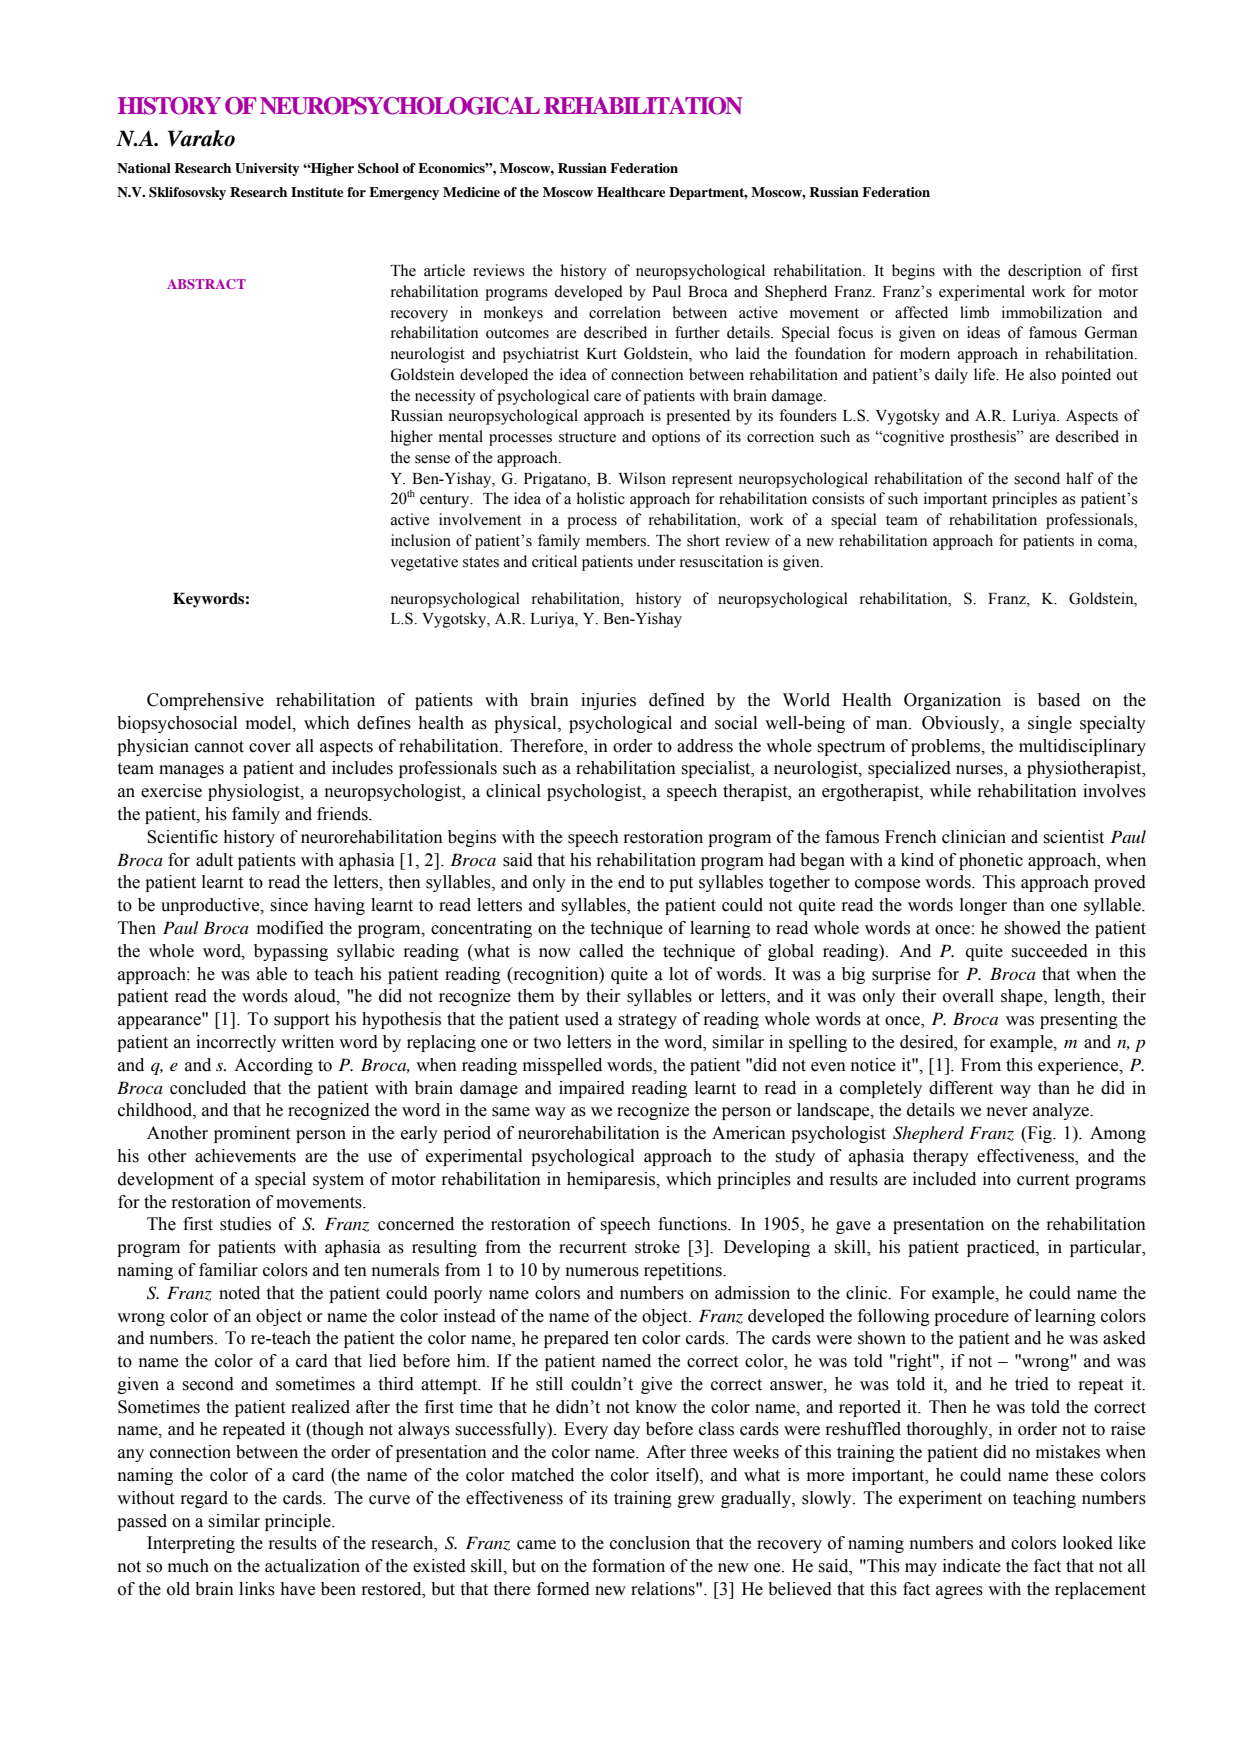 The image size is (1234, 1745). What do you see at coordinates (1044, 272) in the screenshot?
I see `description` at bounding box center [1044, 272].
